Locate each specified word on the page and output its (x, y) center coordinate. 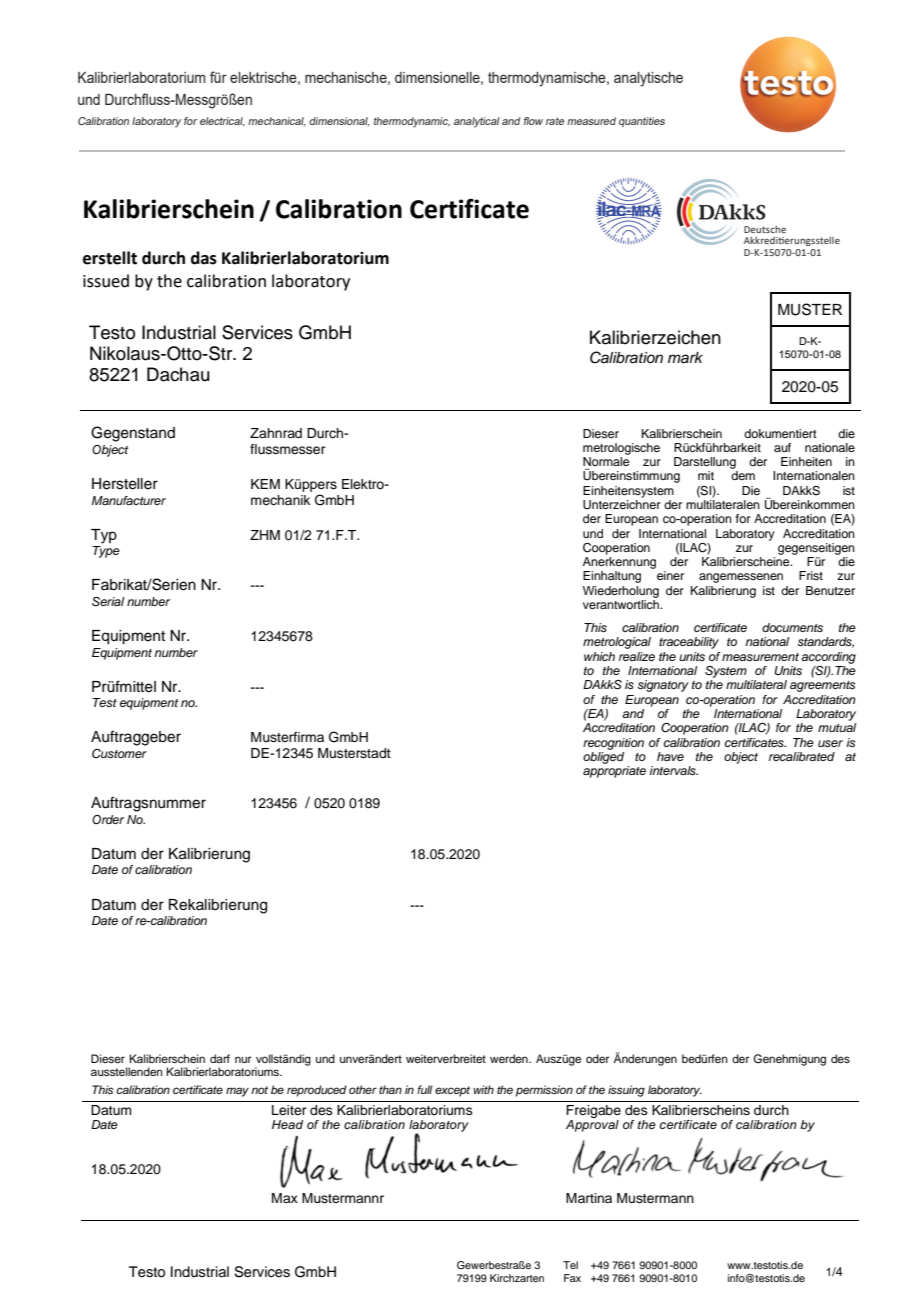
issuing (626, 1091)
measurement (760, 657)
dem (743, 475)
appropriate (614, 772)
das (204, 258)
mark (685, 358)
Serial (108, 602)
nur (243, 1059)
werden (510, 1058)
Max (285, 1198)
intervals (674, 770)
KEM (265, 484)
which (599, 656)
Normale (606, 463)
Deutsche (765, 229)
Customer (119, 753)
